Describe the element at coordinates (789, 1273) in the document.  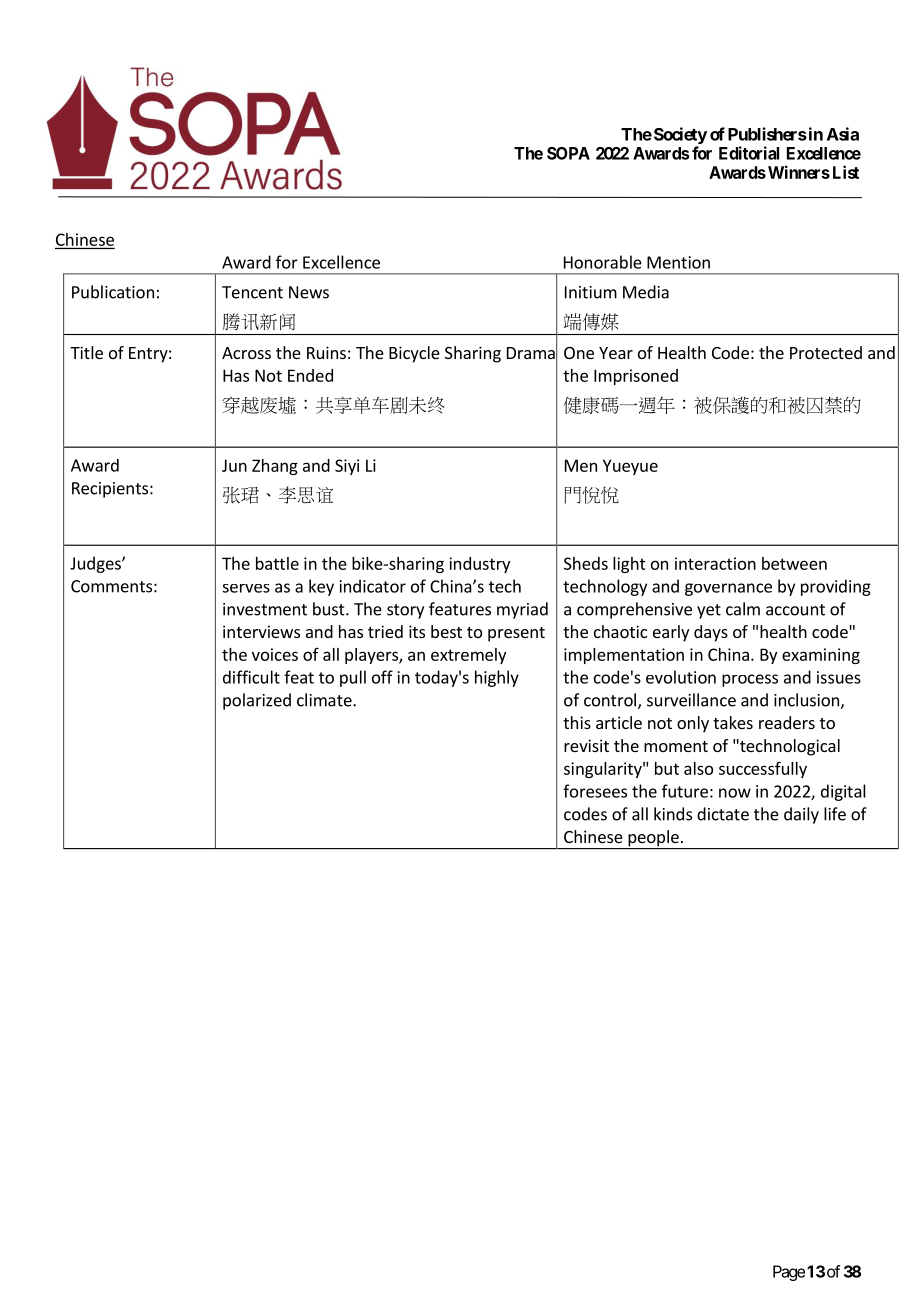
I see `Page` at that location.
